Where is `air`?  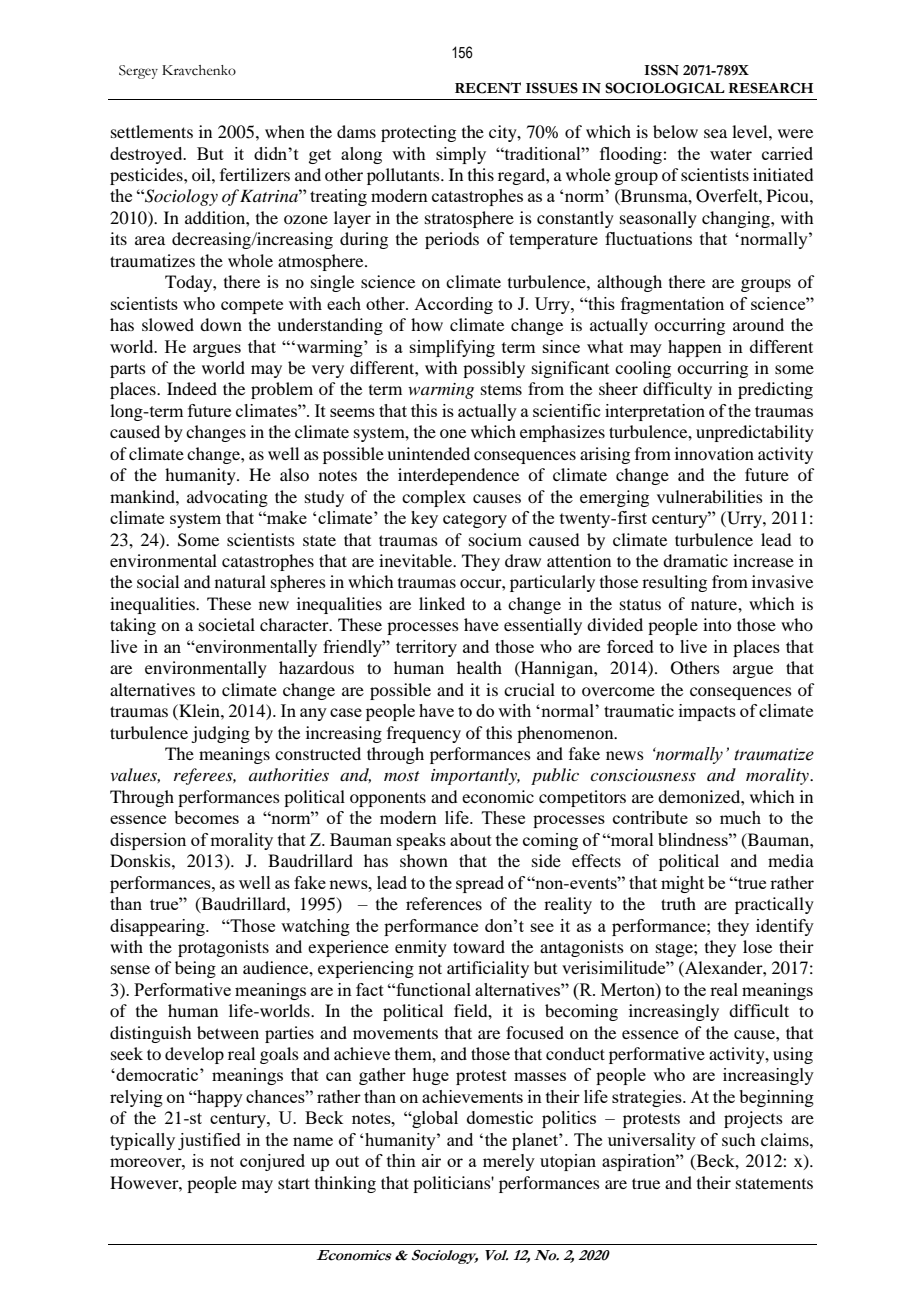
air is located at coordinates (431, 1160).
